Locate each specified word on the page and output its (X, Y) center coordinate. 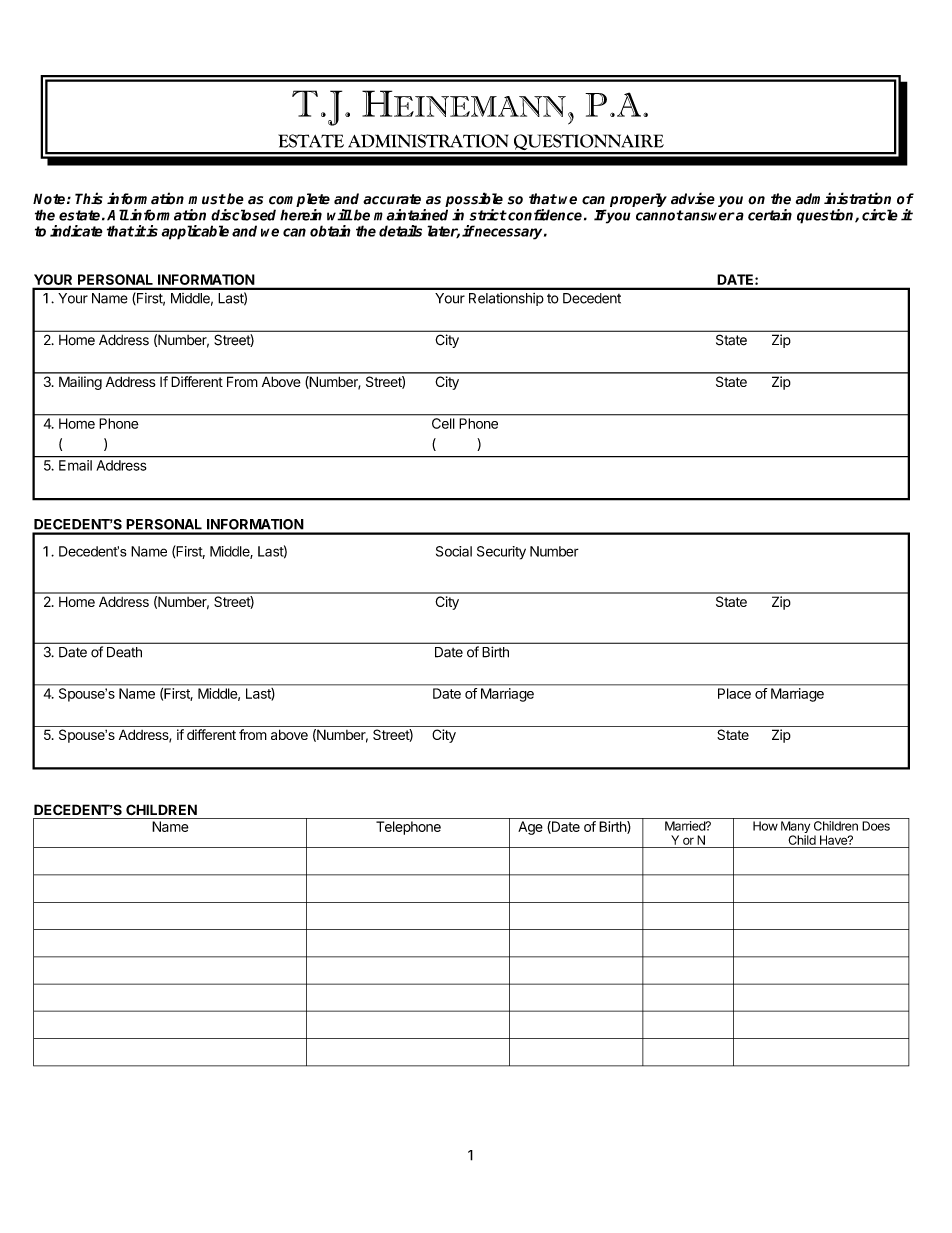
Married (686, 826)
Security (501, 553)
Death (124, 652)
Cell (443, 423)
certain (770, 215)
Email (75, 465)
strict (488, 215)
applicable (195, 232)
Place (734, 693)
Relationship (506, 299)
